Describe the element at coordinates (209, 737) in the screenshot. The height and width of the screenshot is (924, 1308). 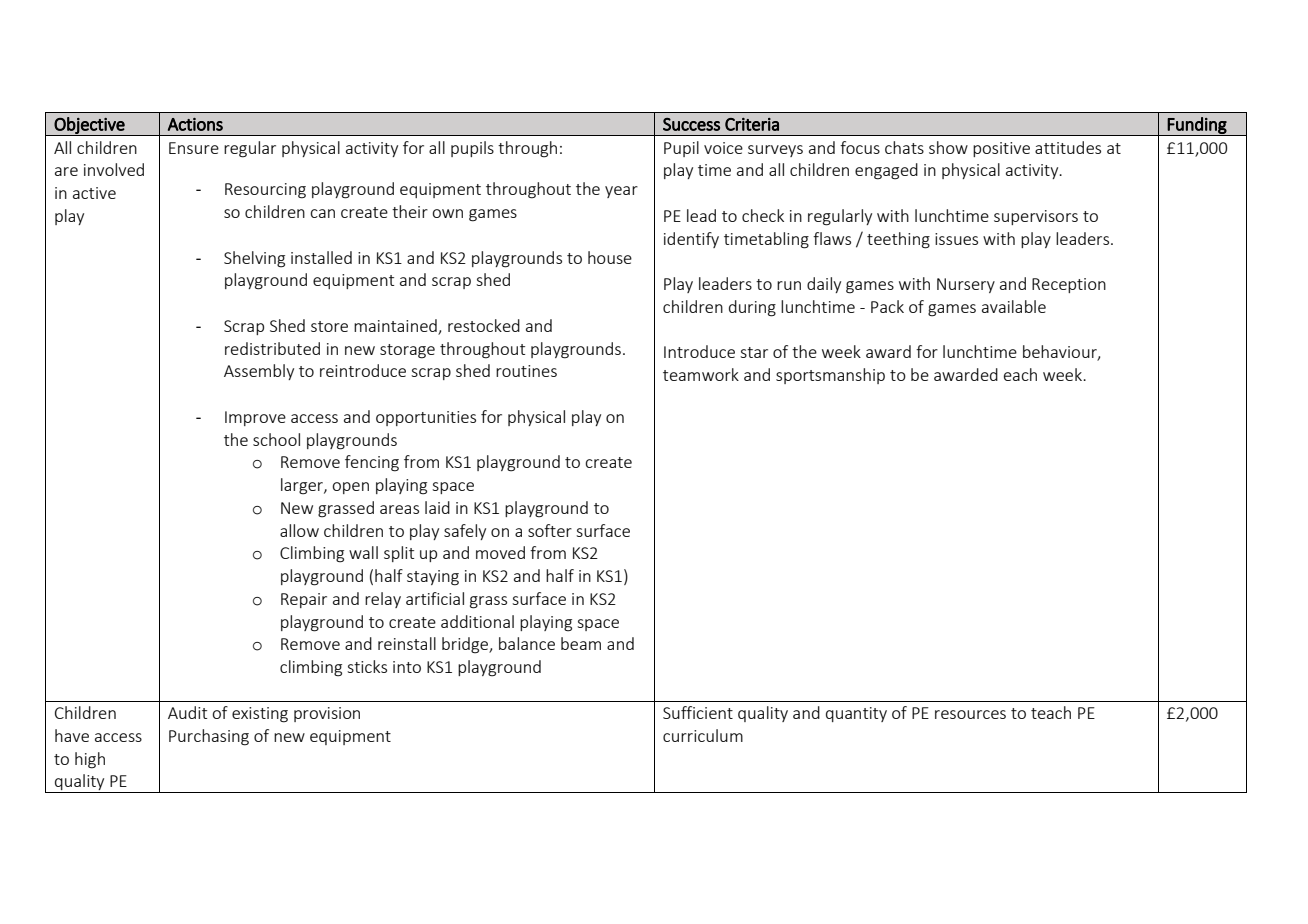
I see `Purchasing` at that location.
